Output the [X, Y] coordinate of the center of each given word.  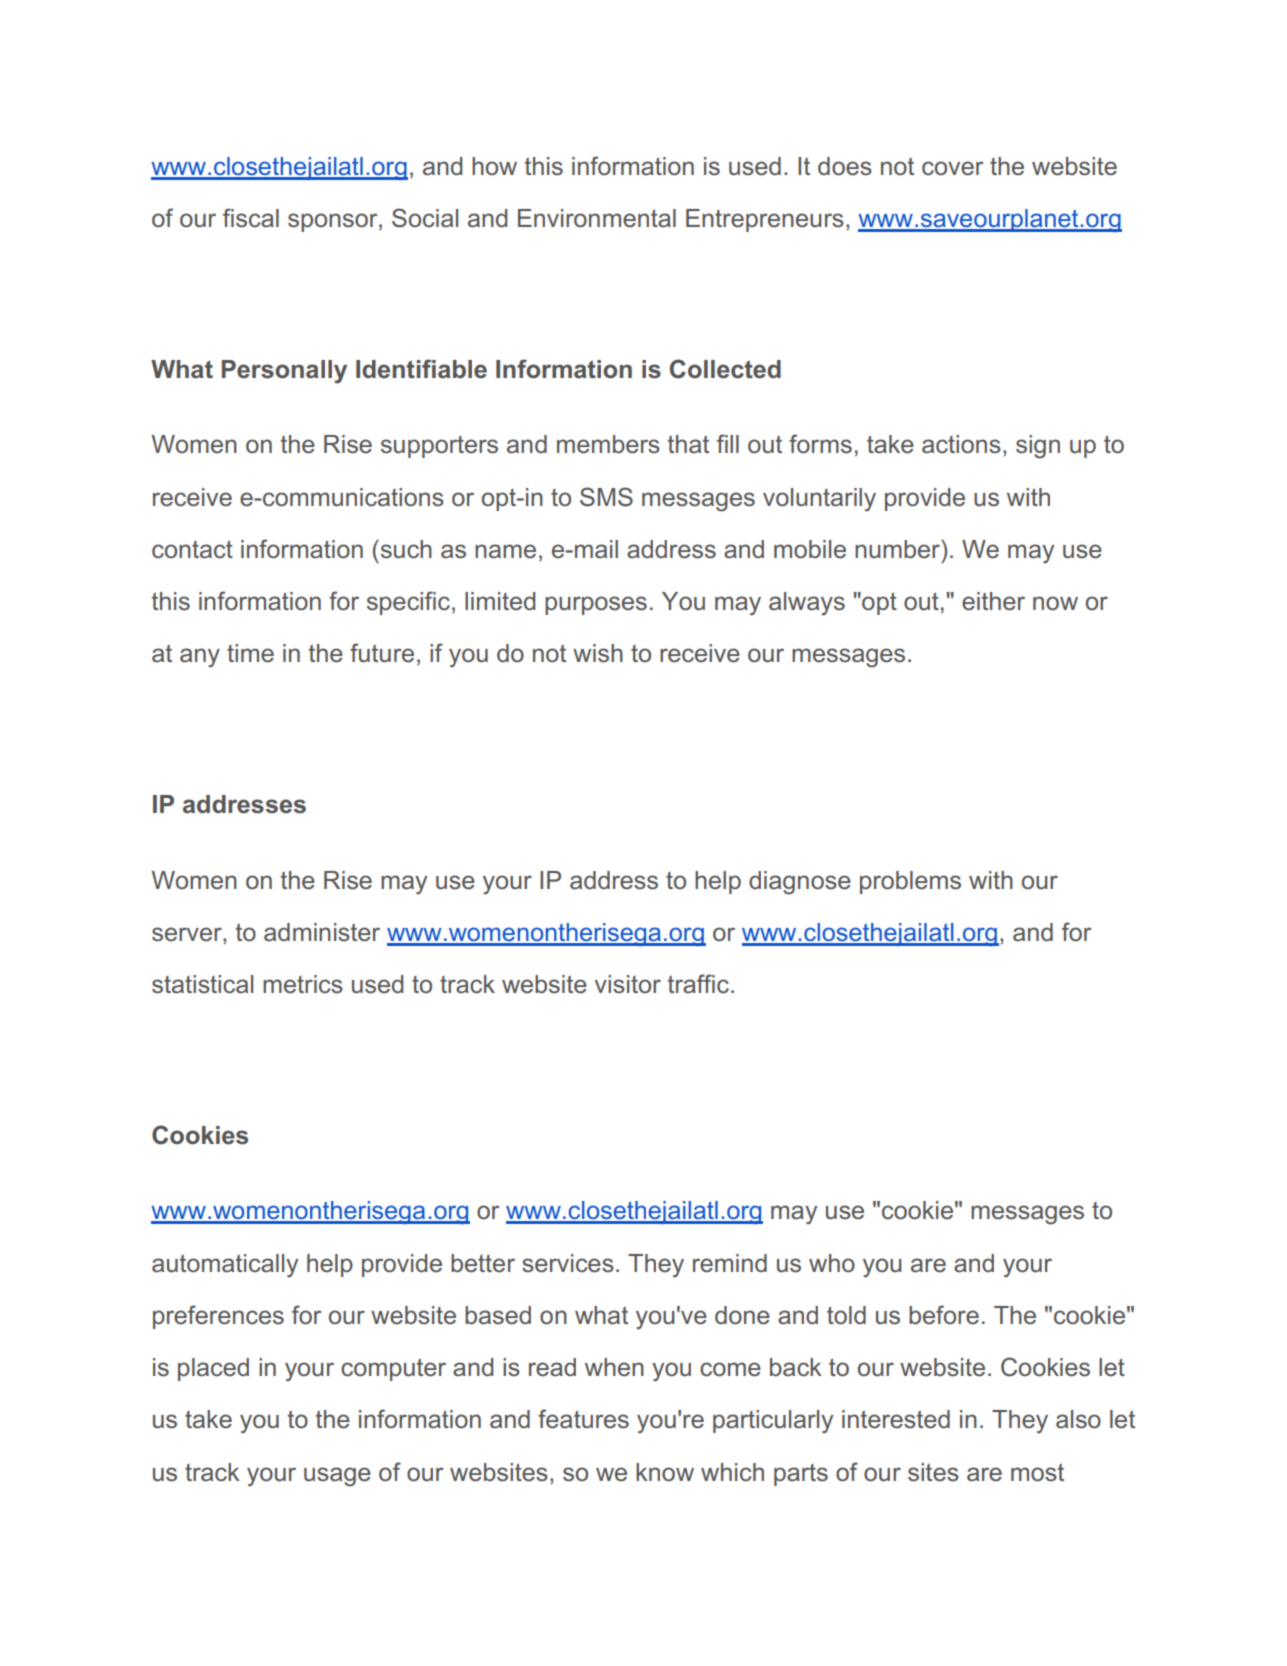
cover [953, 168]
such [405, 549]
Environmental [597, 218]
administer [322, 932]
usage [337, 1477]
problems [910, 882]
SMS [606, 497]
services [568, 1263]
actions [961, 444]
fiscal [251, 218]
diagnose [800, 883]
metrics [303, 984]
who [832, 1263]
